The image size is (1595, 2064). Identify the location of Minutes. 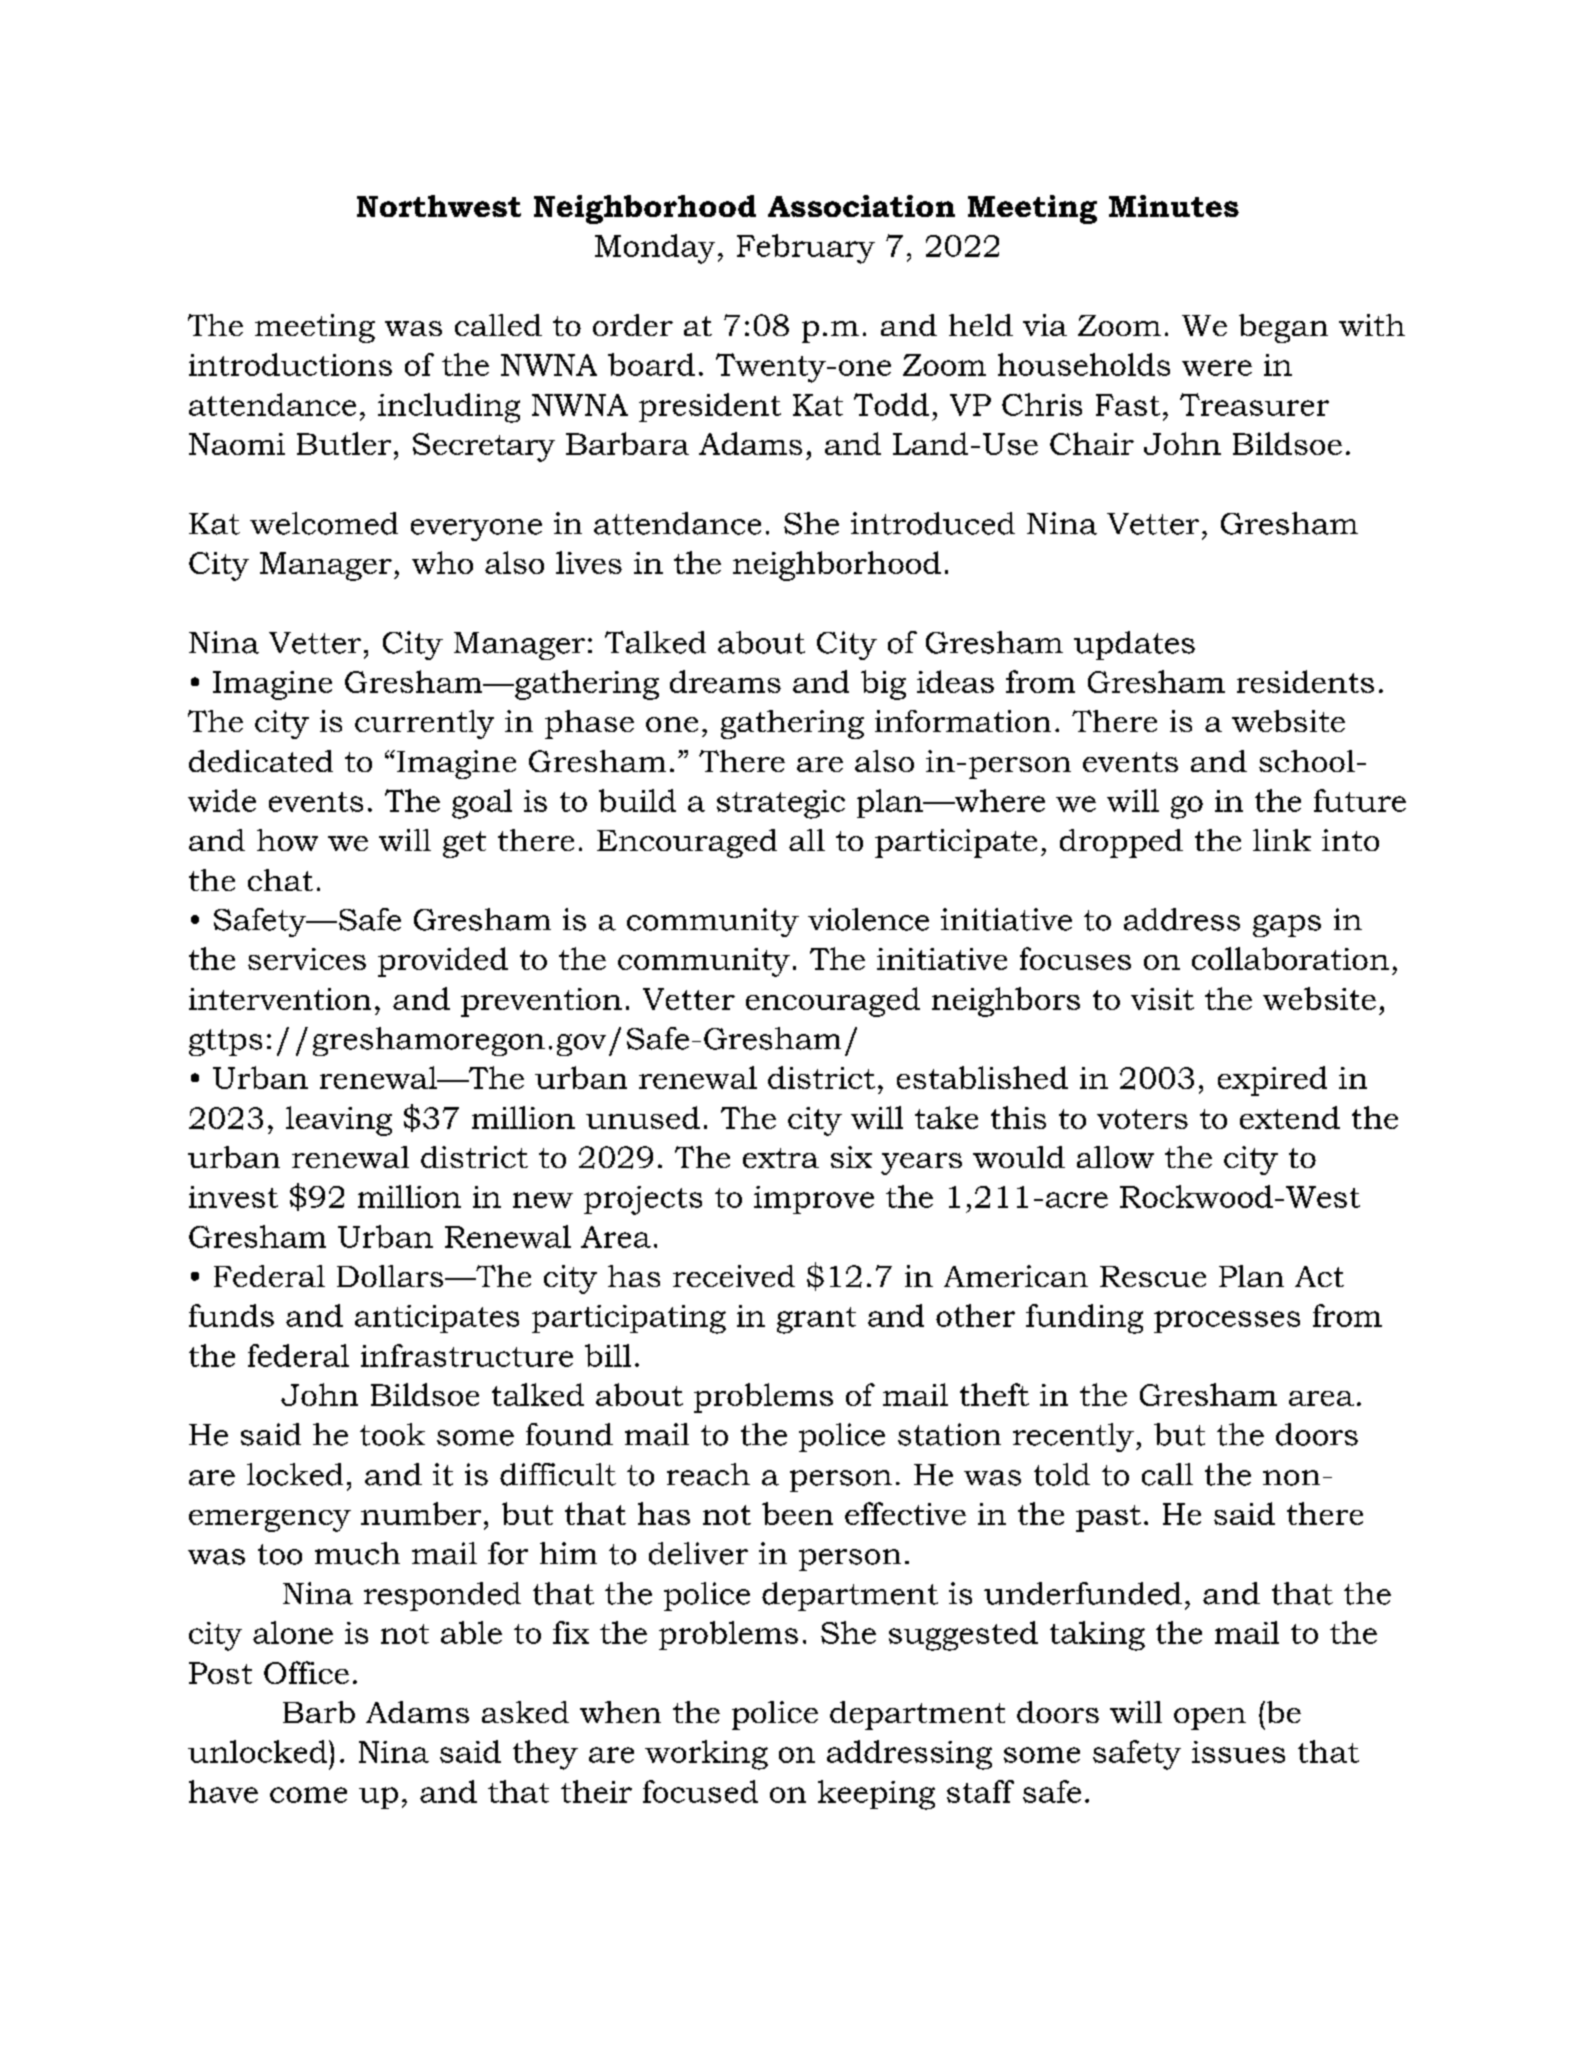
(1174, 206).
